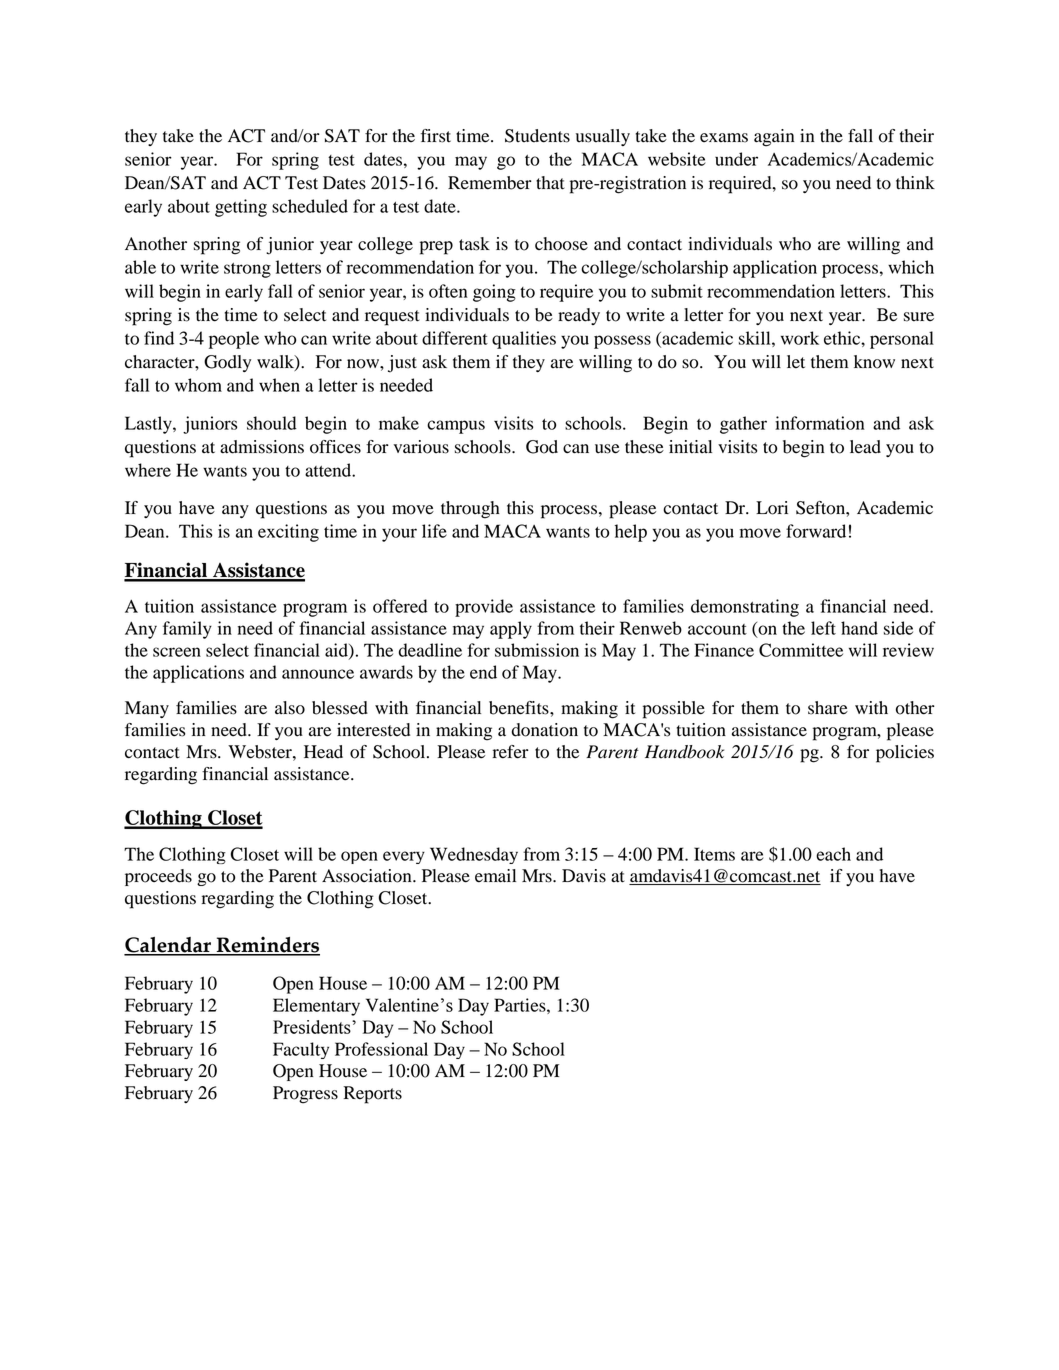 The height and width of the page is (1370, 1059). What do you see at coordinates (774, 138) in the page?
I see `again` at bounding box center [774, 138].
